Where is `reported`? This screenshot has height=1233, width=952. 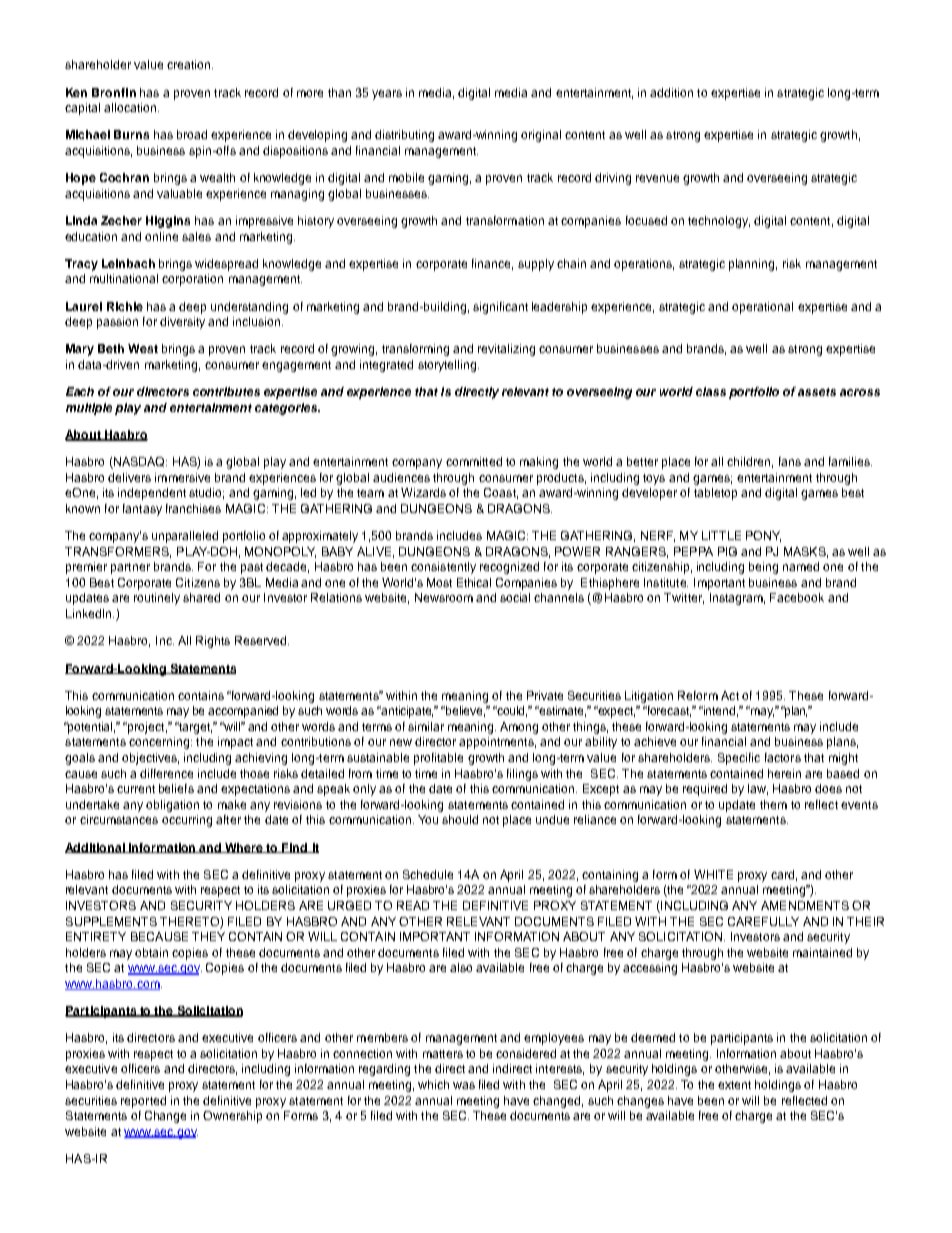
reported is located at coordinates (143, 1102).
